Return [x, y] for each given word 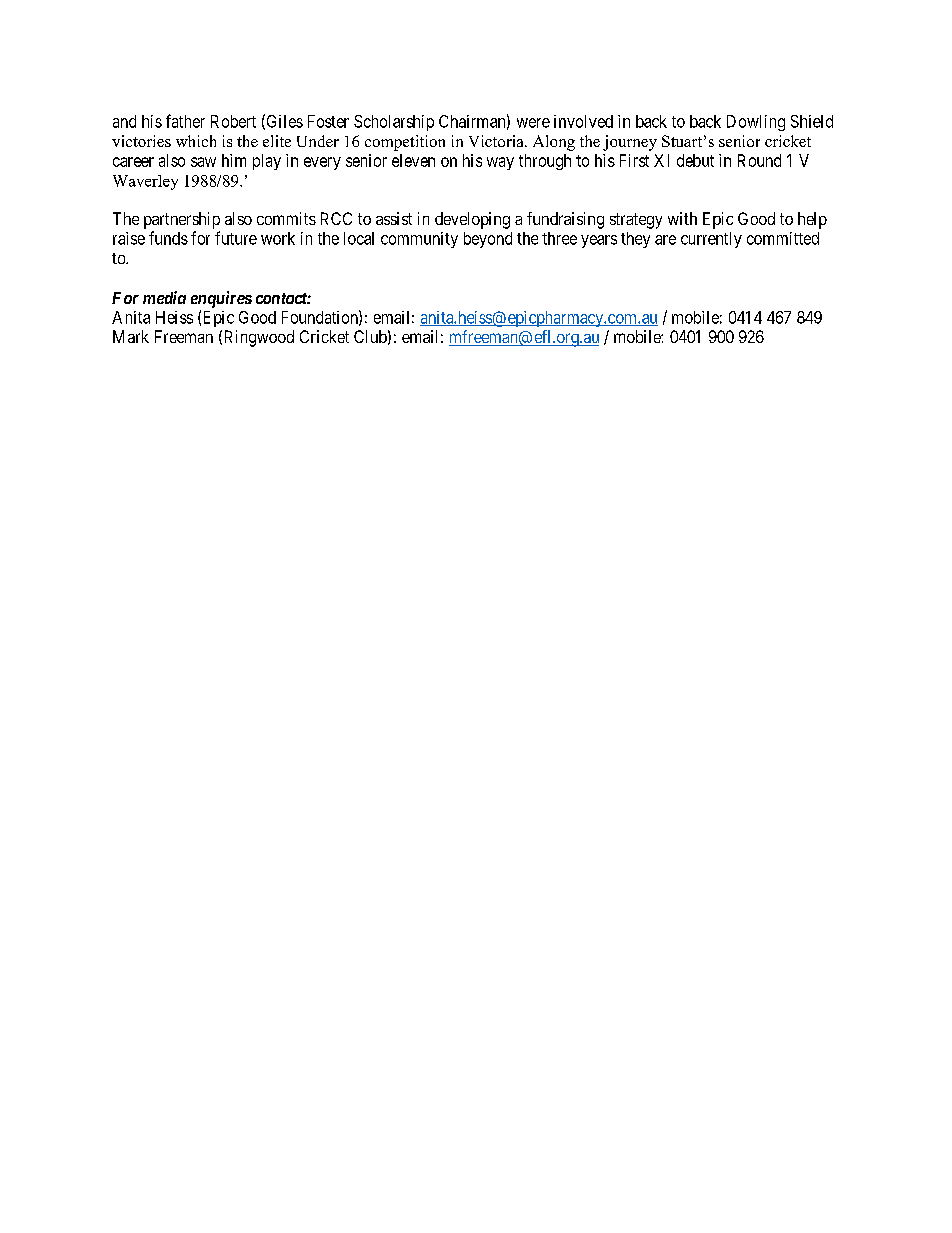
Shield [812, 121]
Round [759, 160]
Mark [131, 336]
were [533, 123]
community [419, 240]
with [682, 218]
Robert [233, 121]
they [635, 240]
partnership [182, 220]
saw [203, 162]
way [500, 163]
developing [472, 220]
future [236, 238]
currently [711, 240]
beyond [488, 240]
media [164, 297]
